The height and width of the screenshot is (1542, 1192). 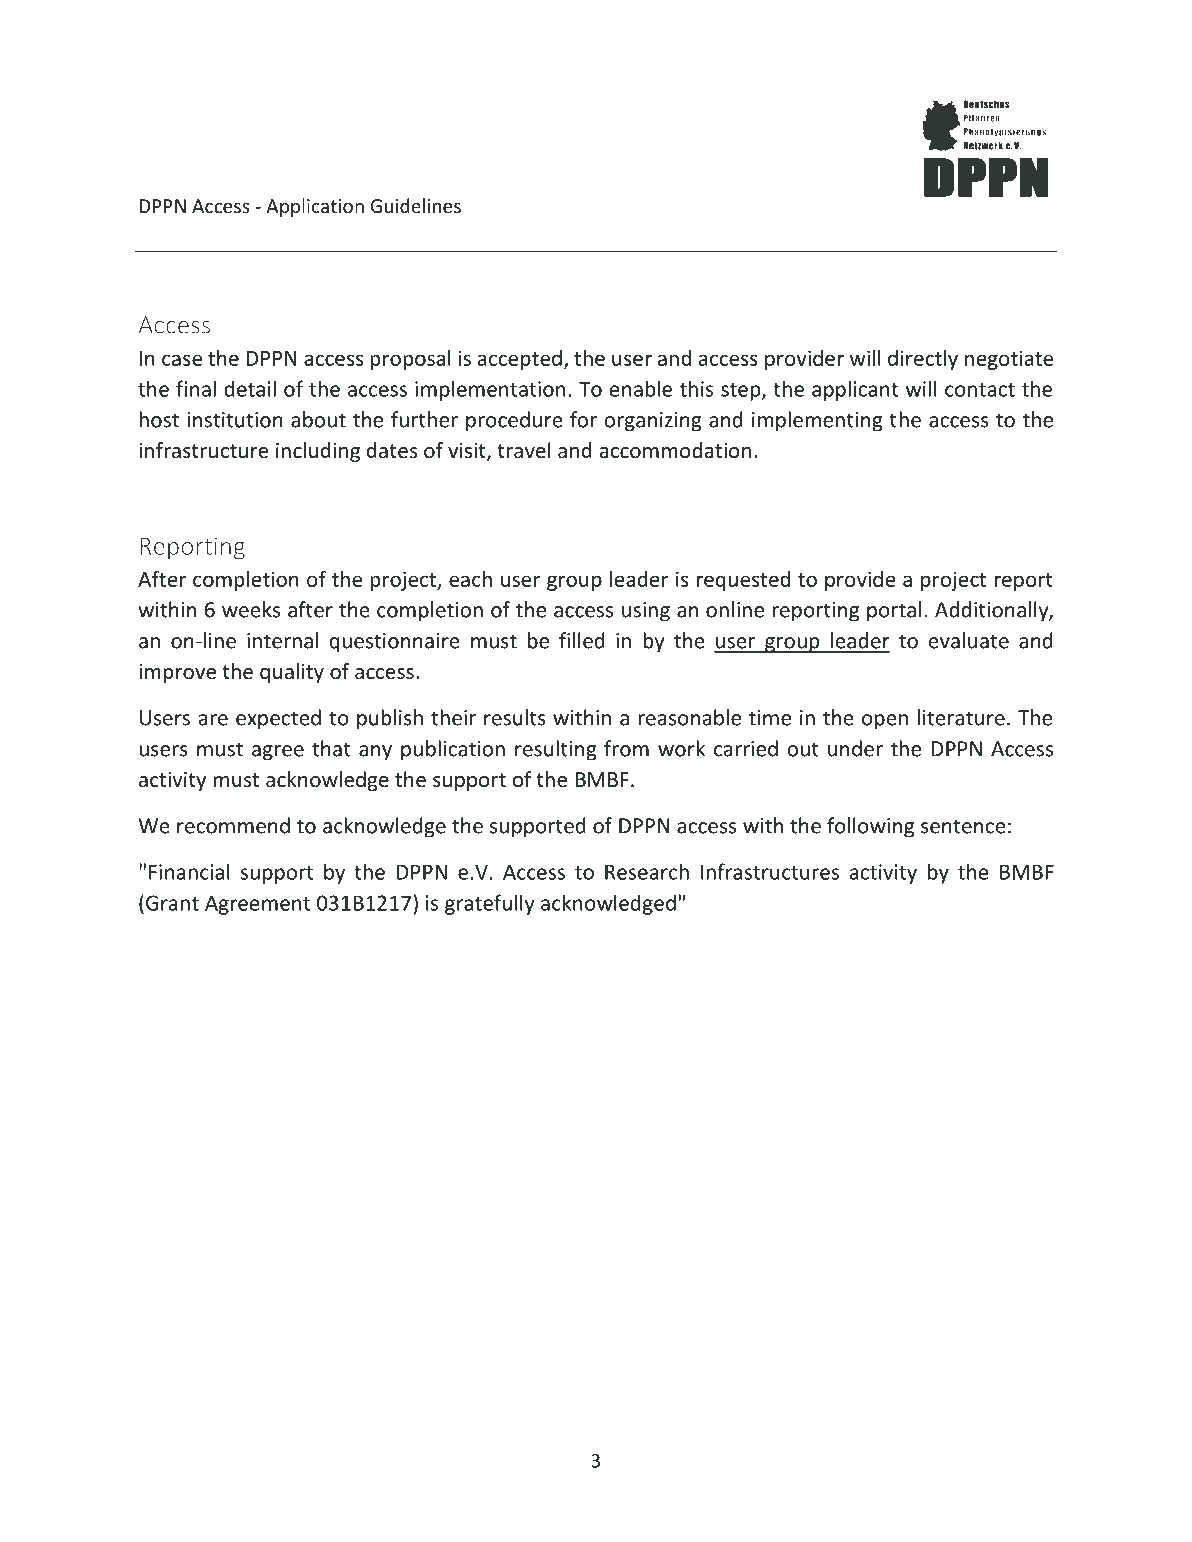 I want to click on detail, so click(x=250, y=388).
